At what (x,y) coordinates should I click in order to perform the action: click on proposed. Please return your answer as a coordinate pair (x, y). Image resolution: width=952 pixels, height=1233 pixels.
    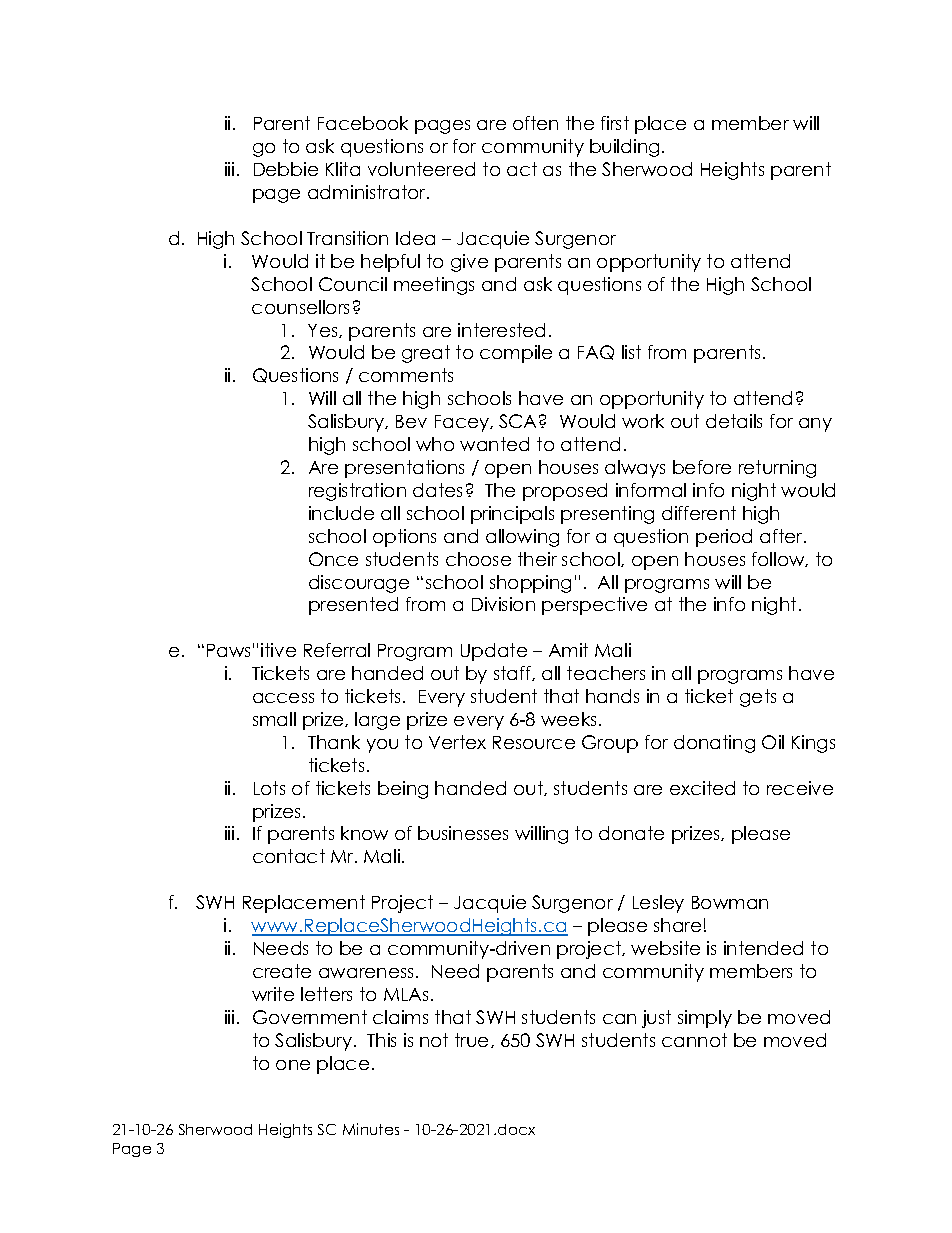
    Looking at the image, I should click on (565, 492).
